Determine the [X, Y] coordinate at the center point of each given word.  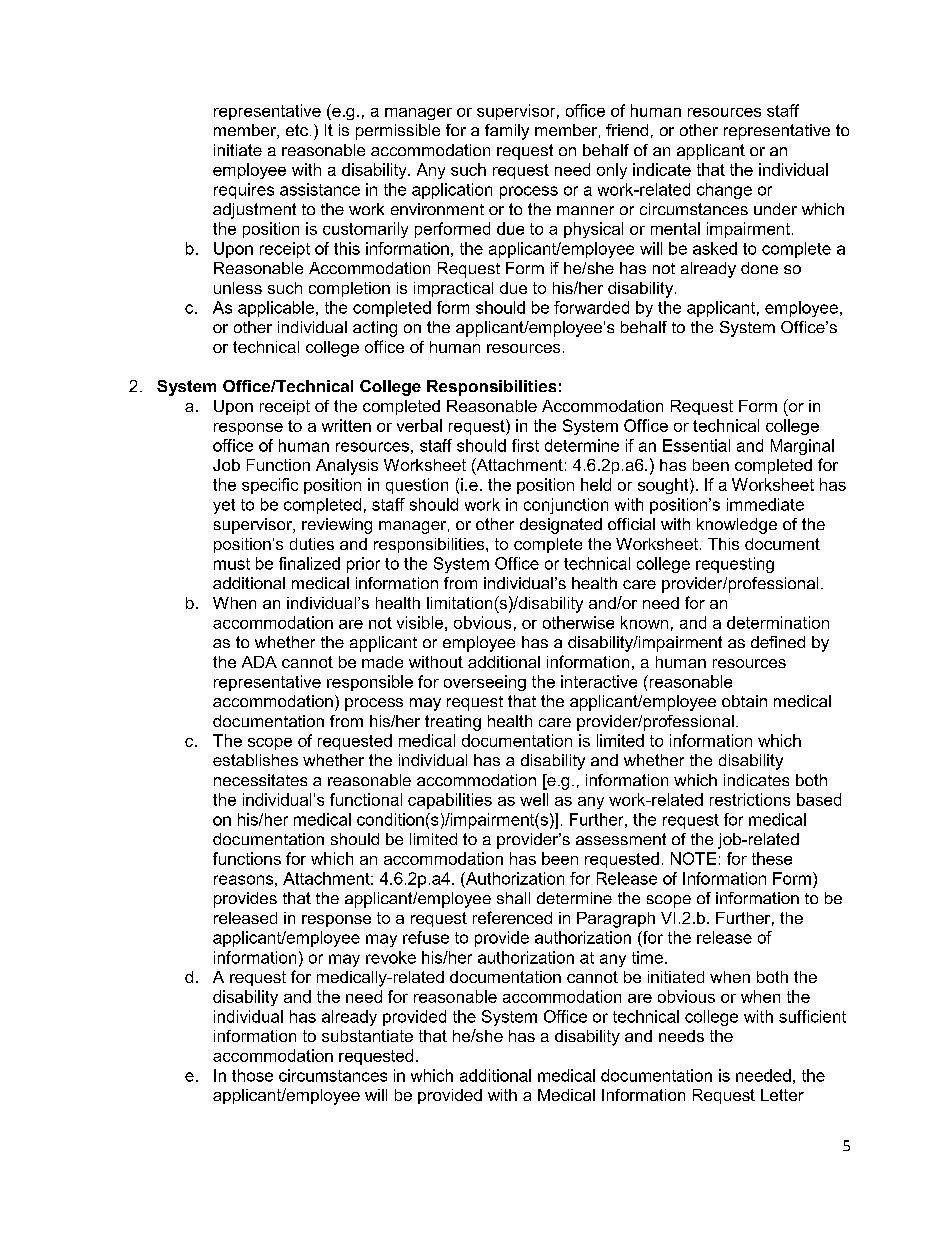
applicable [276, 309]
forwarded [591, 307]
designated [561, 526]
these [772, 858]
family [507, 132]
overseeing [485, 683]
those [252, 1075]
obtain [744, 701]
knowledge [737, 526]
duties [312, 544]
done [759, 268]
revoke [391, 957]
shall [513, 898]
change [724, 191]
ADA [259, 662]
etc [297, 130]
